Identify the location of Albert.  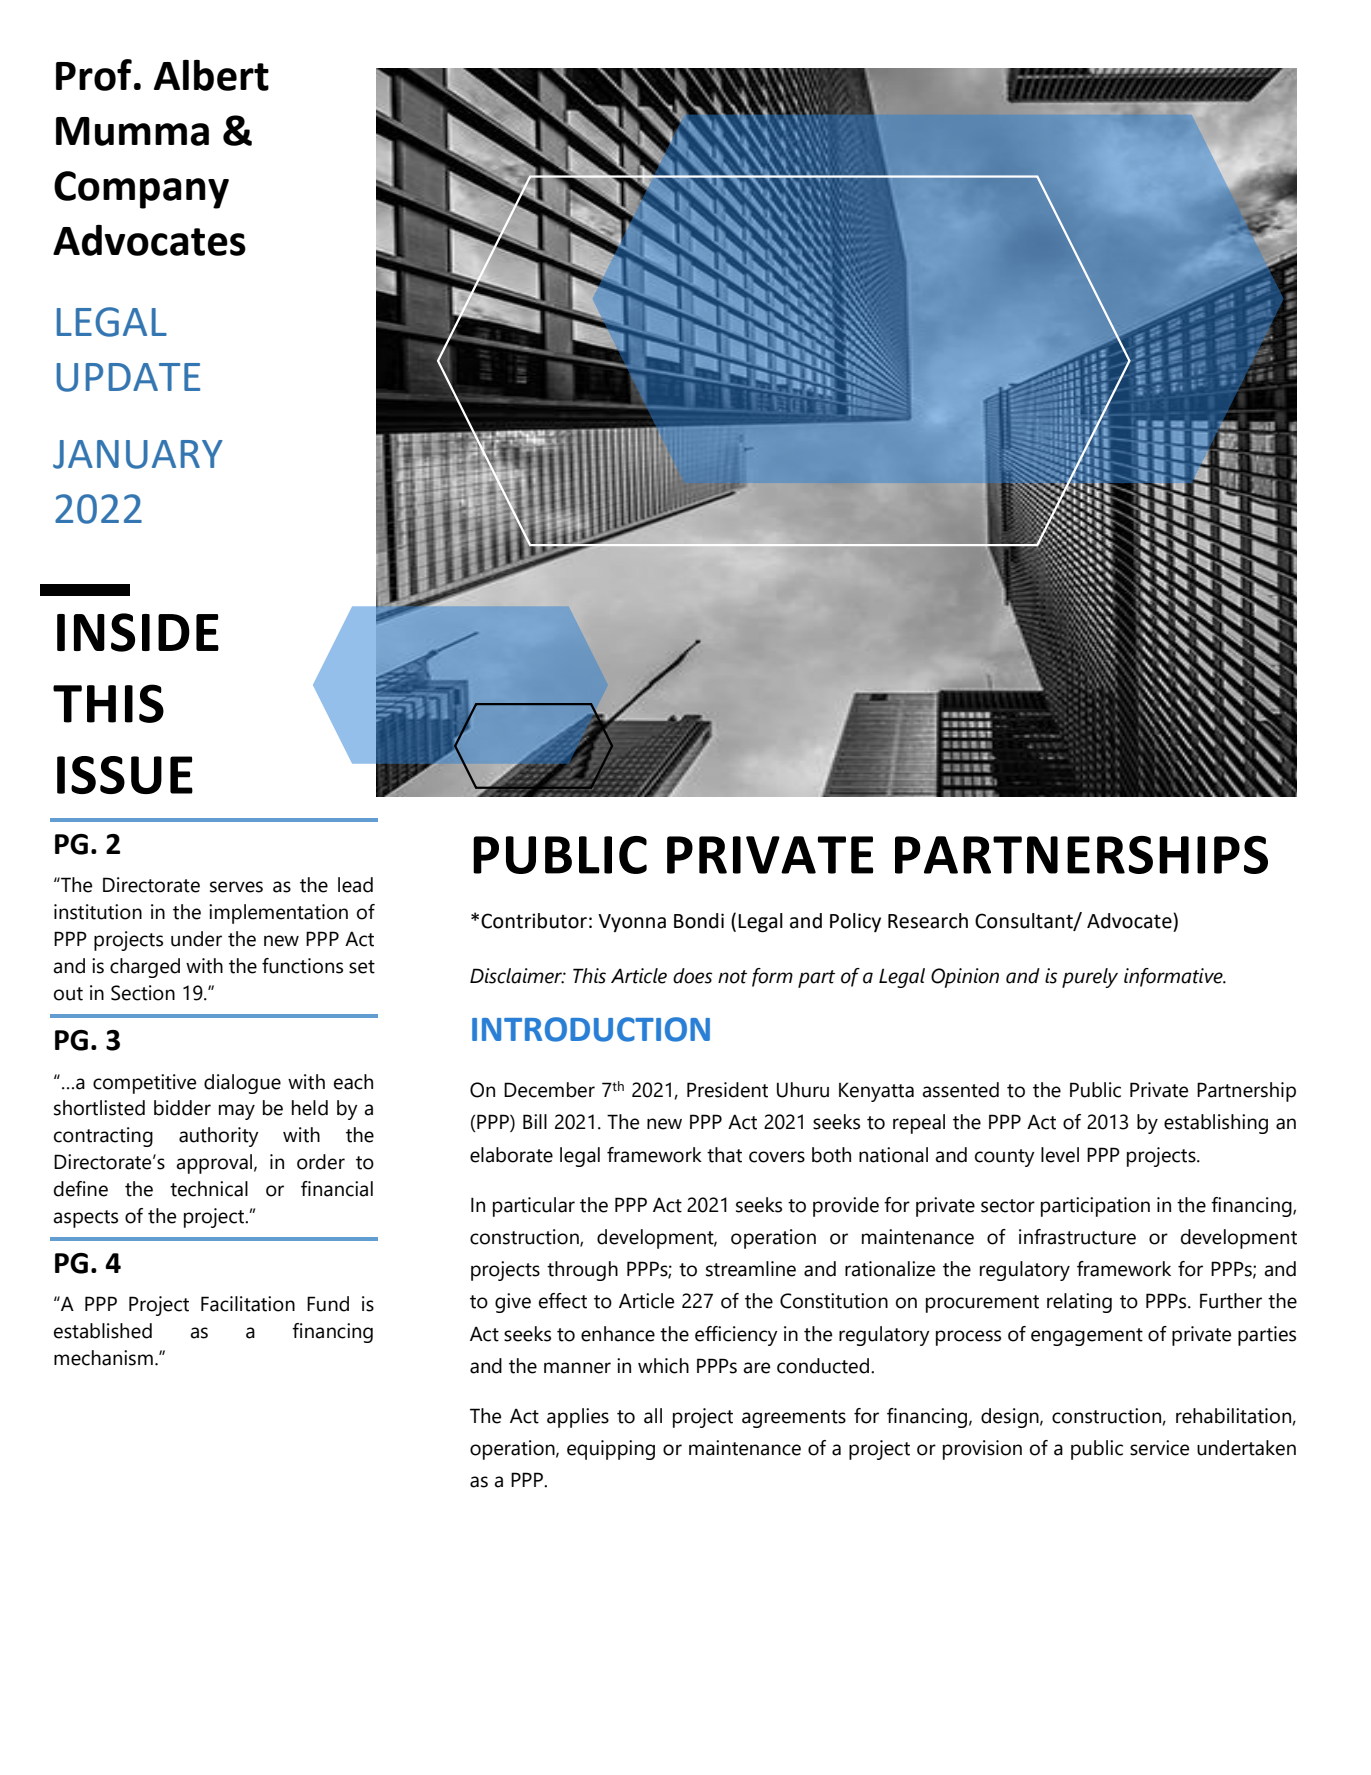
(211, 75).
